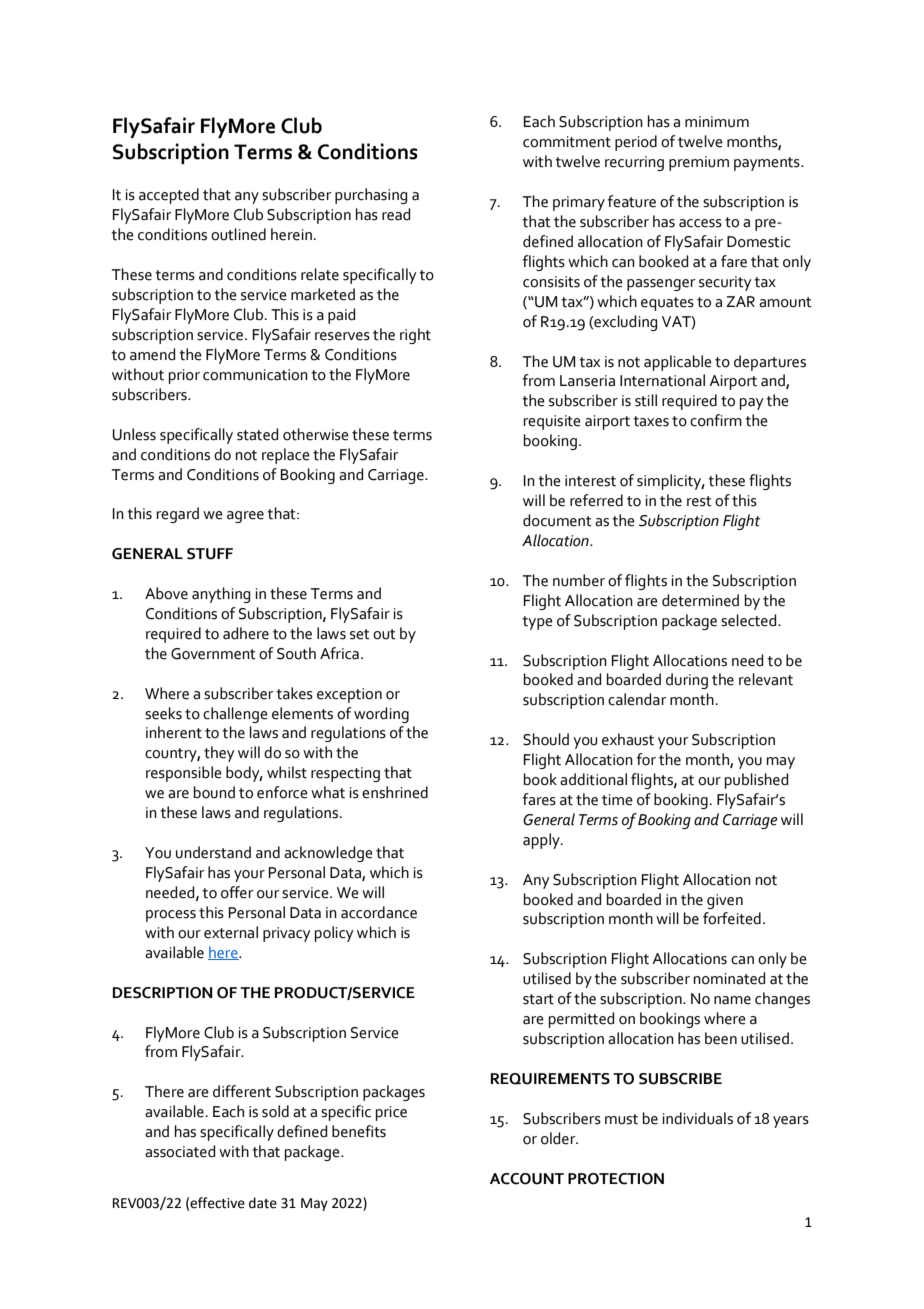 This screenshot has height=1309, width=924. What do you see at coordinates (184, 376) in the screenshot?
I see `prior` at bounding box center [184, 376].
